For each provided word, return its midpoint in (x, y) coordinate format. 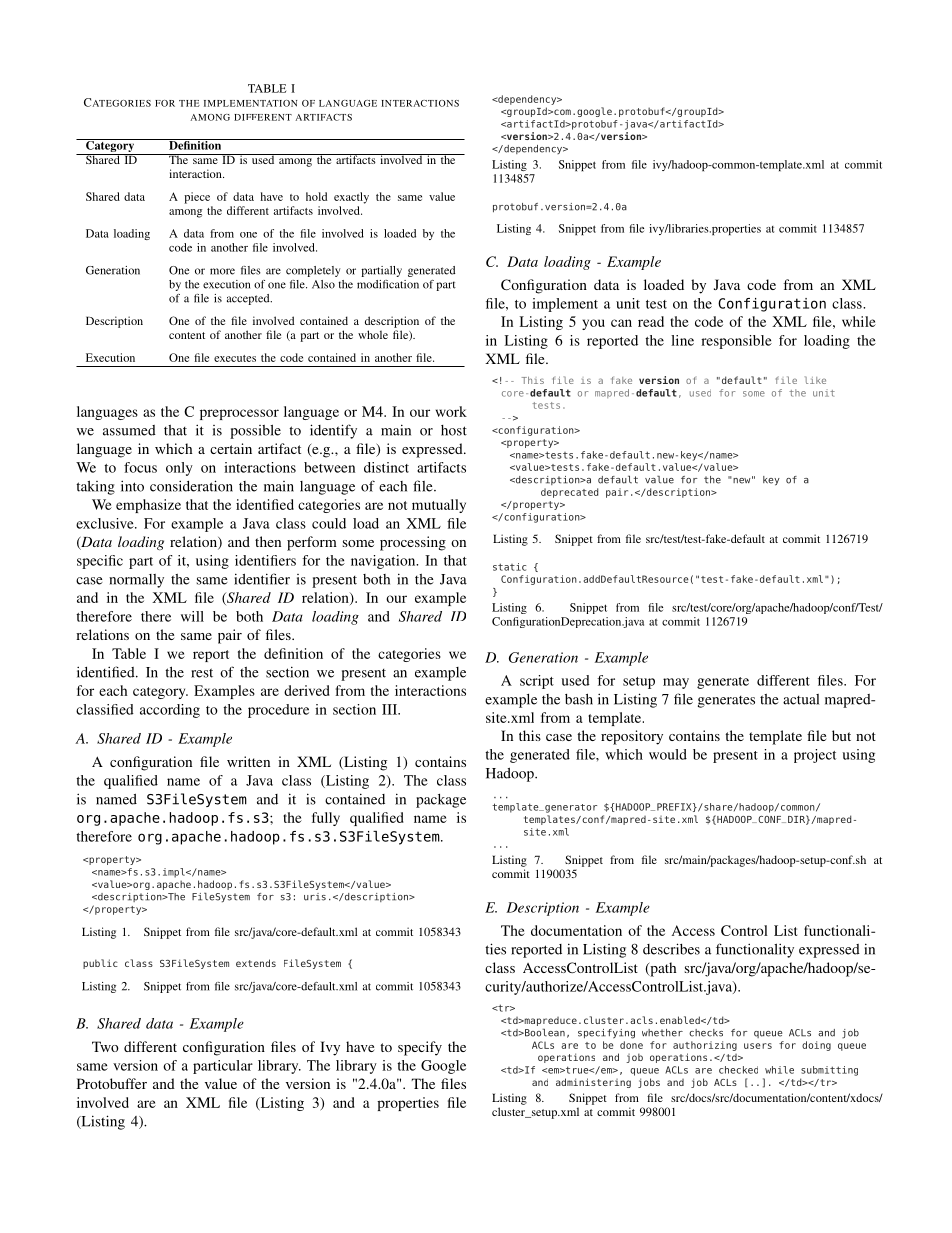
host (454, 430)
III (391, 709)
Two (105, 1046)
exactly (351, 198)
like (815, 380)
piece (197, 198)
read (651, 321)
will (192, 616)
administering (593, 1083)
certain (231, 448)
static (509, 567)
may (676, 683)
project (815, 756)
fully (326, 819)
